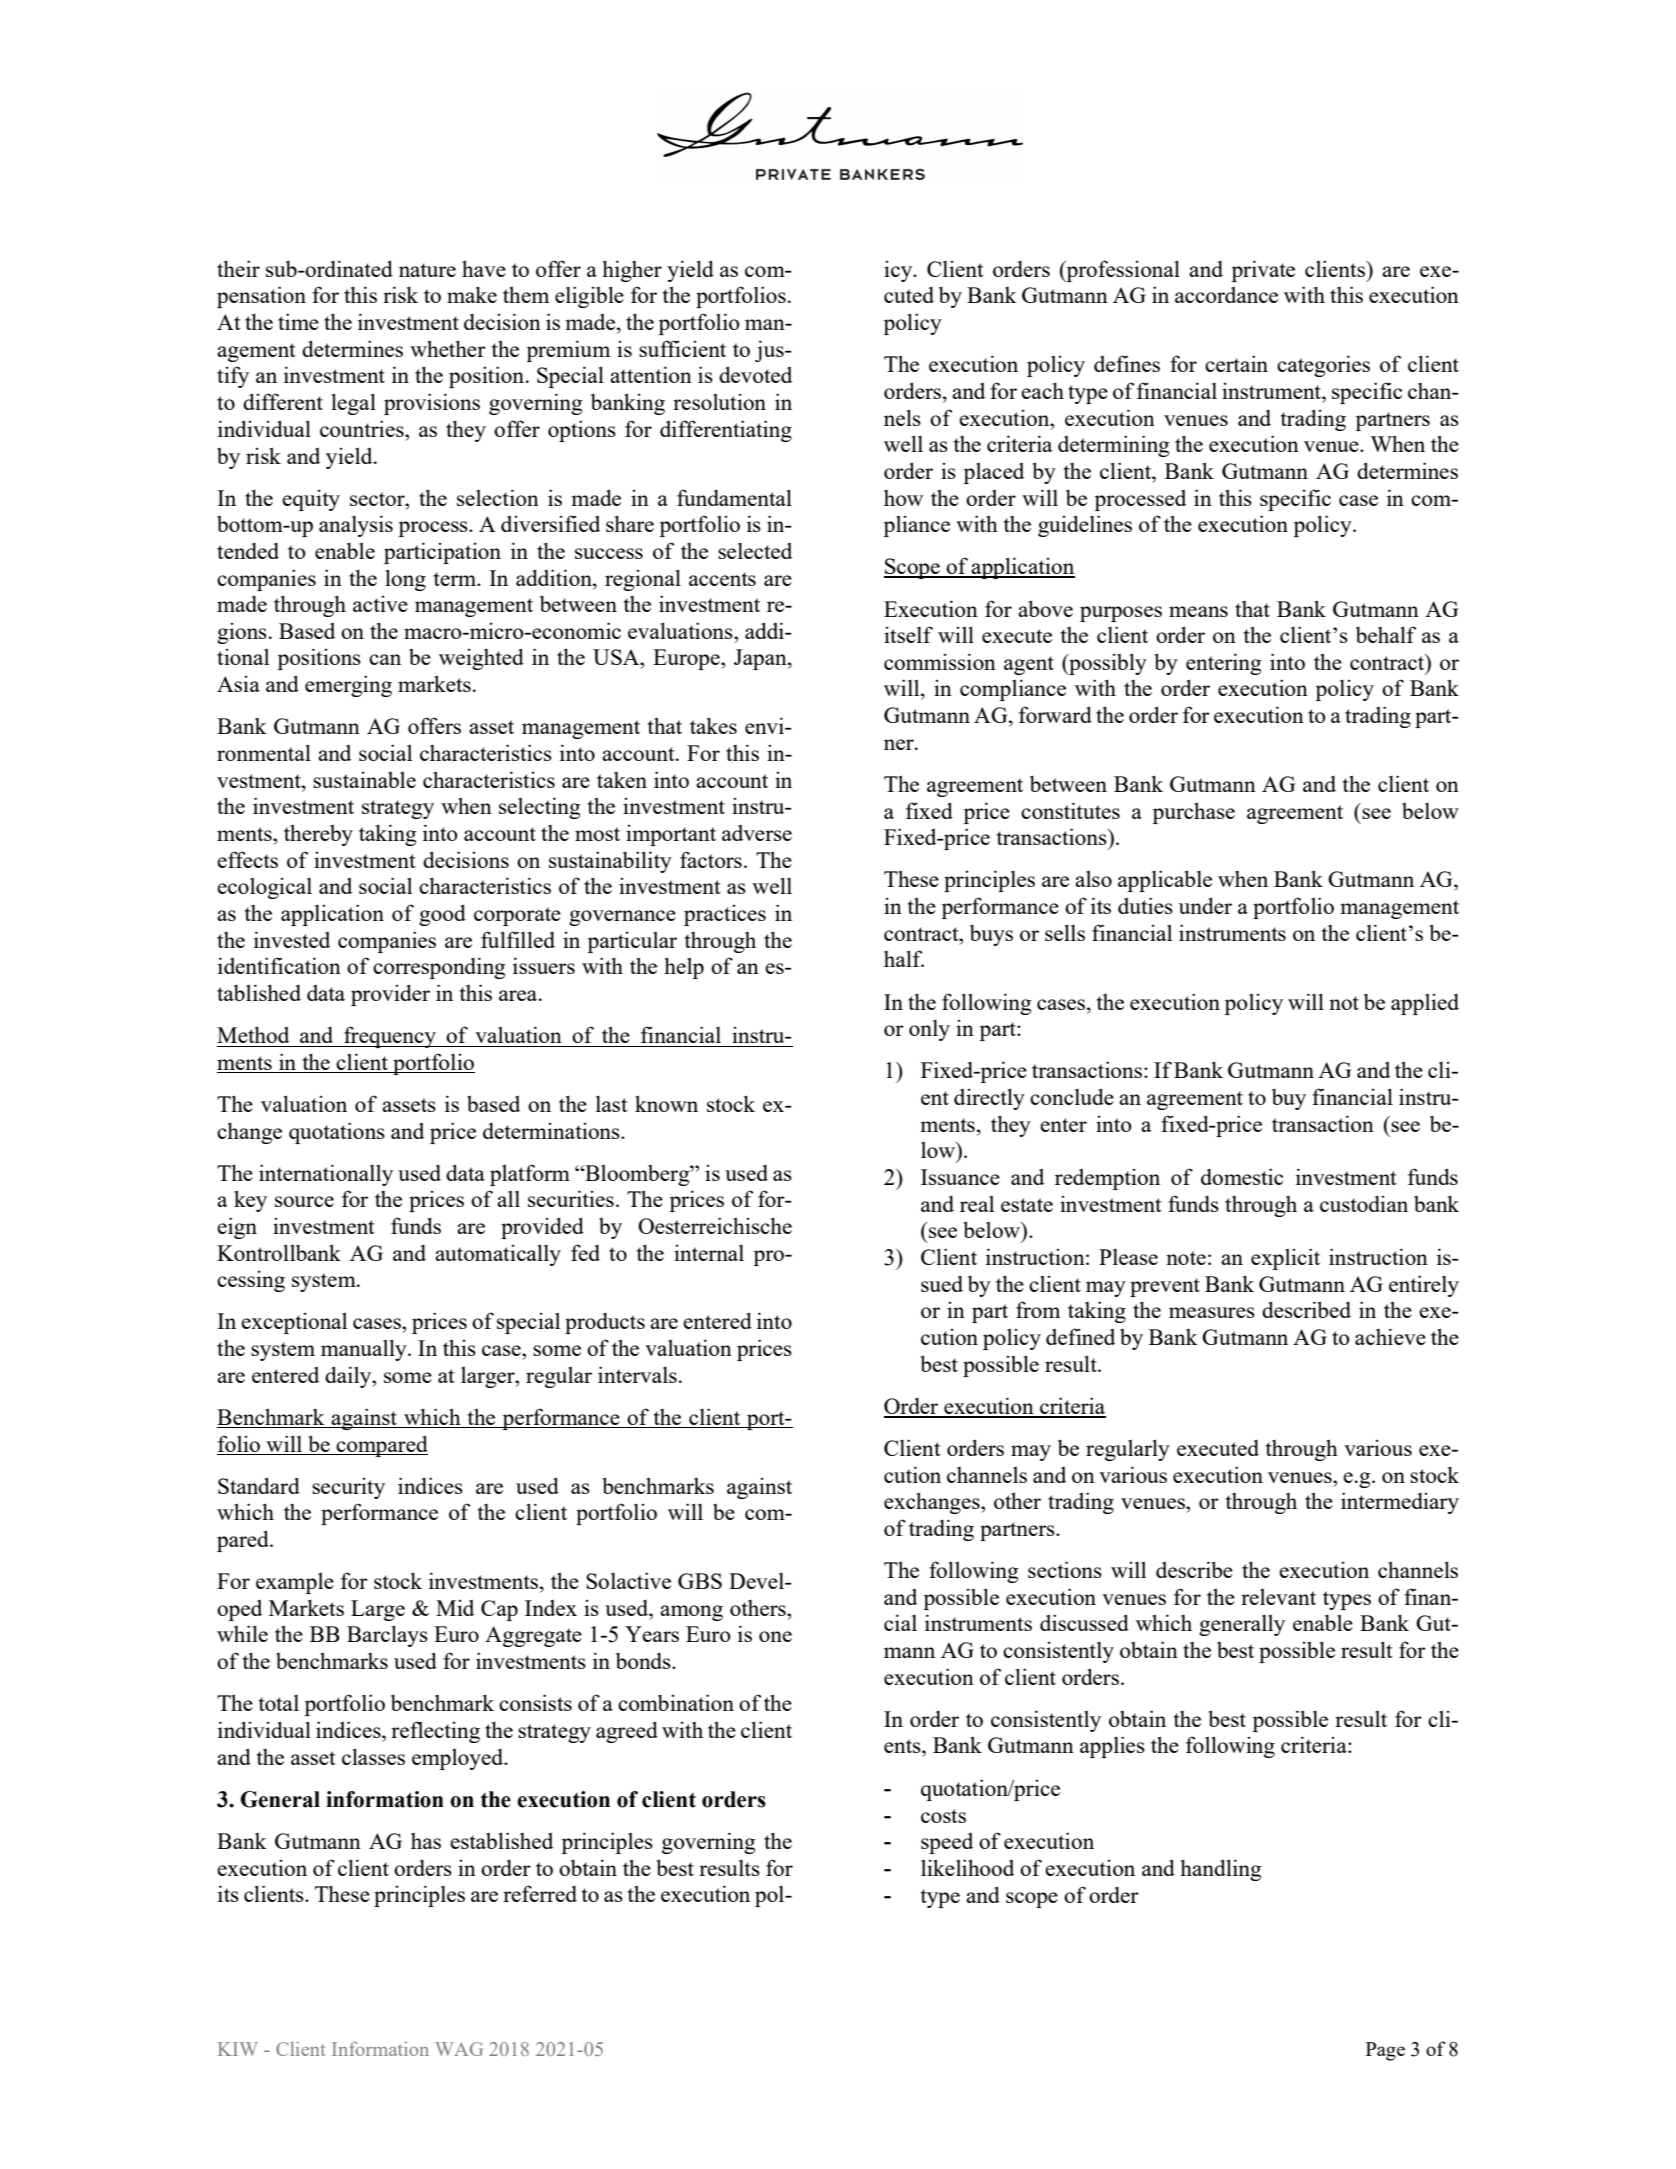 This screenshot has width=1676, height=2169. What do you see at coordinates (304, 1201) in the screenshot?
I see `source` at bounding box center [304, 1201].
